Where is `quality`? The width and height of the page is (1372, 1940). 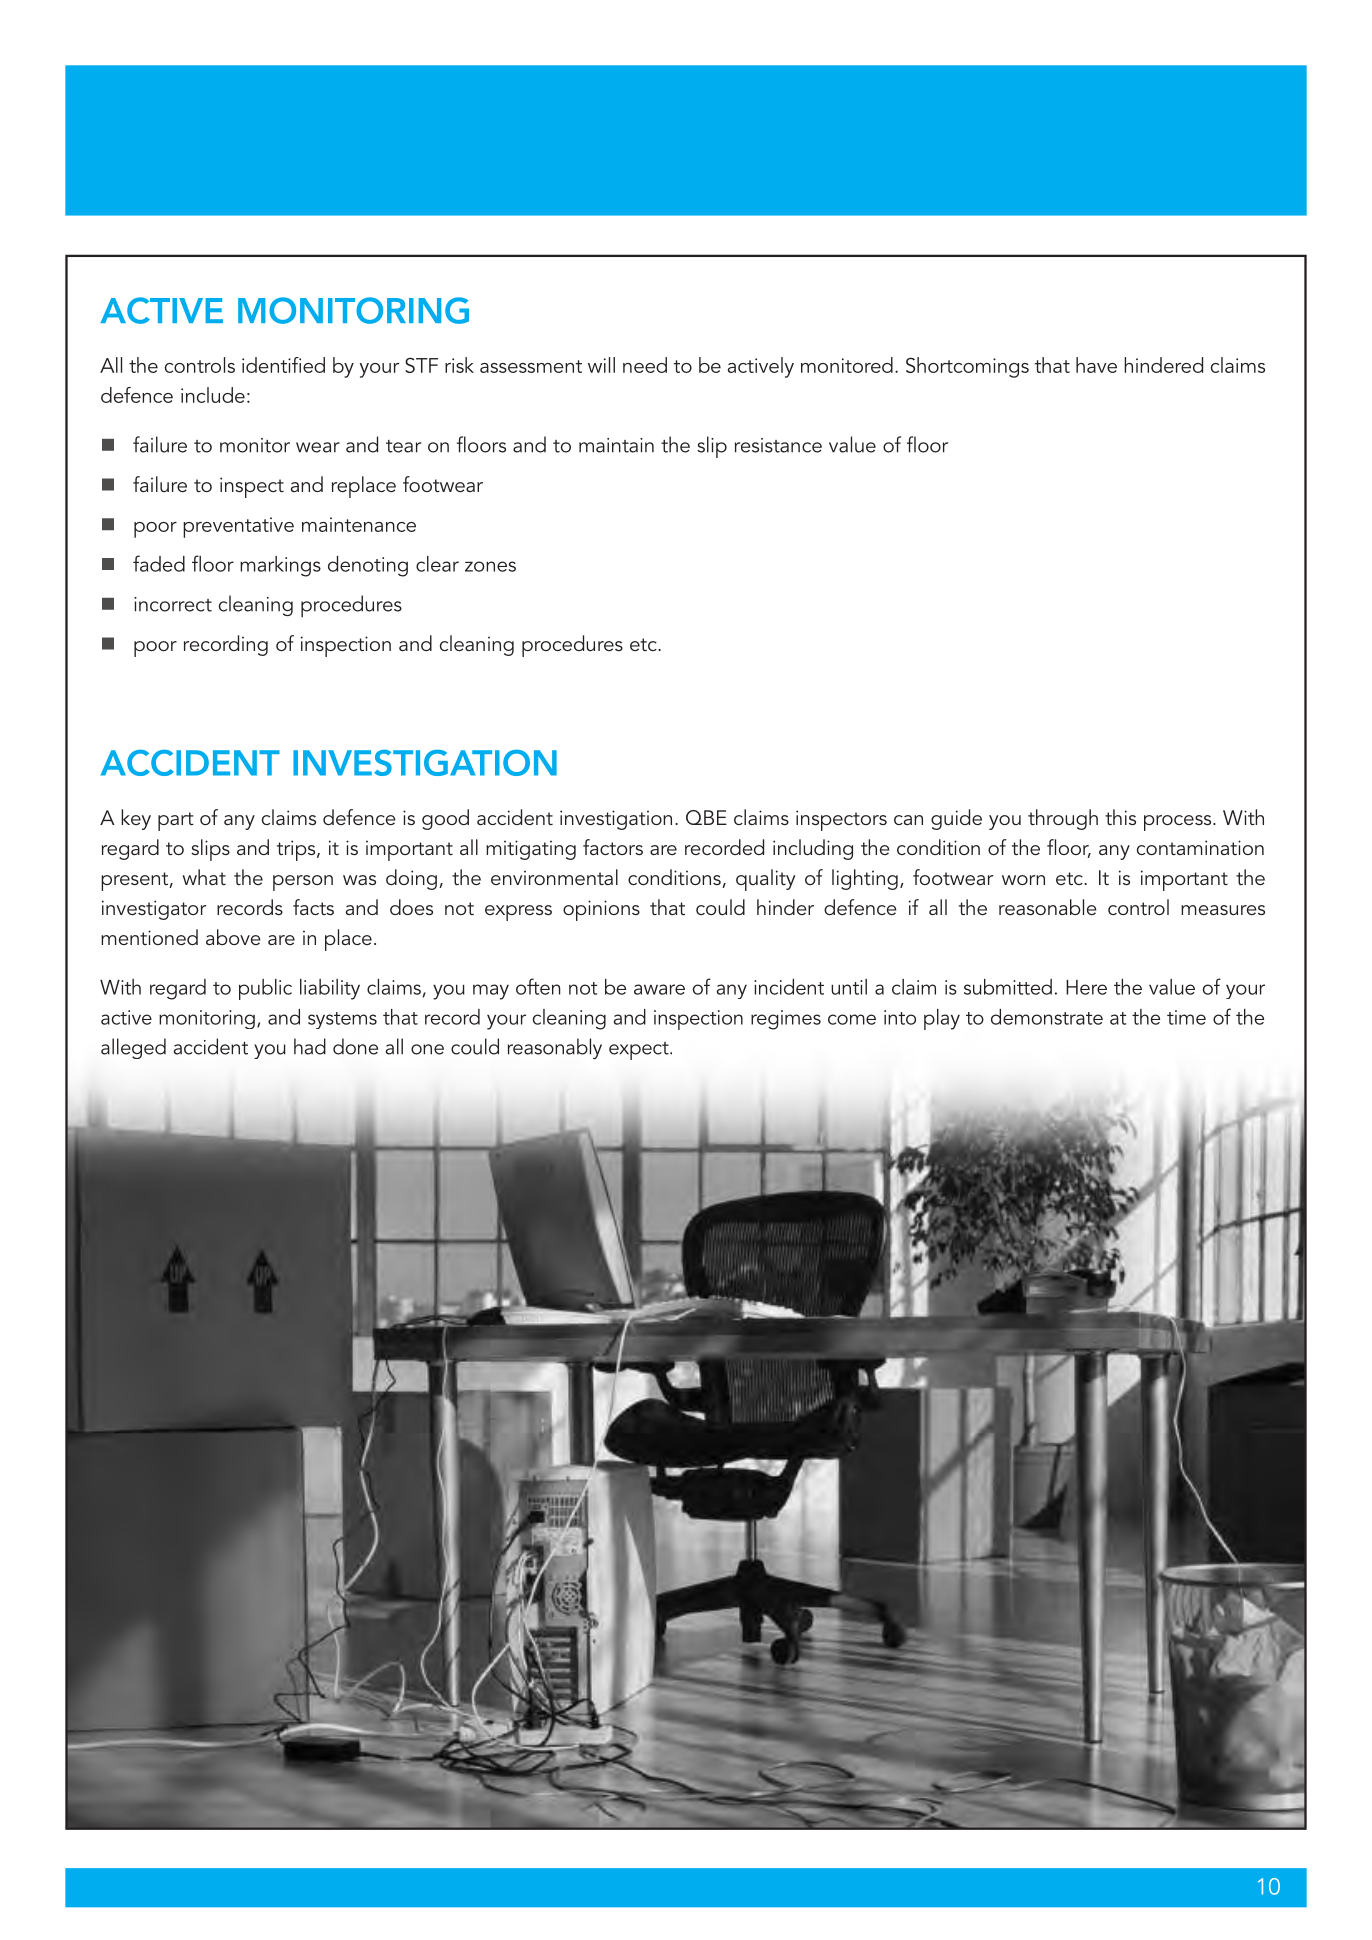 quality is located at coordinates (766, 880).
